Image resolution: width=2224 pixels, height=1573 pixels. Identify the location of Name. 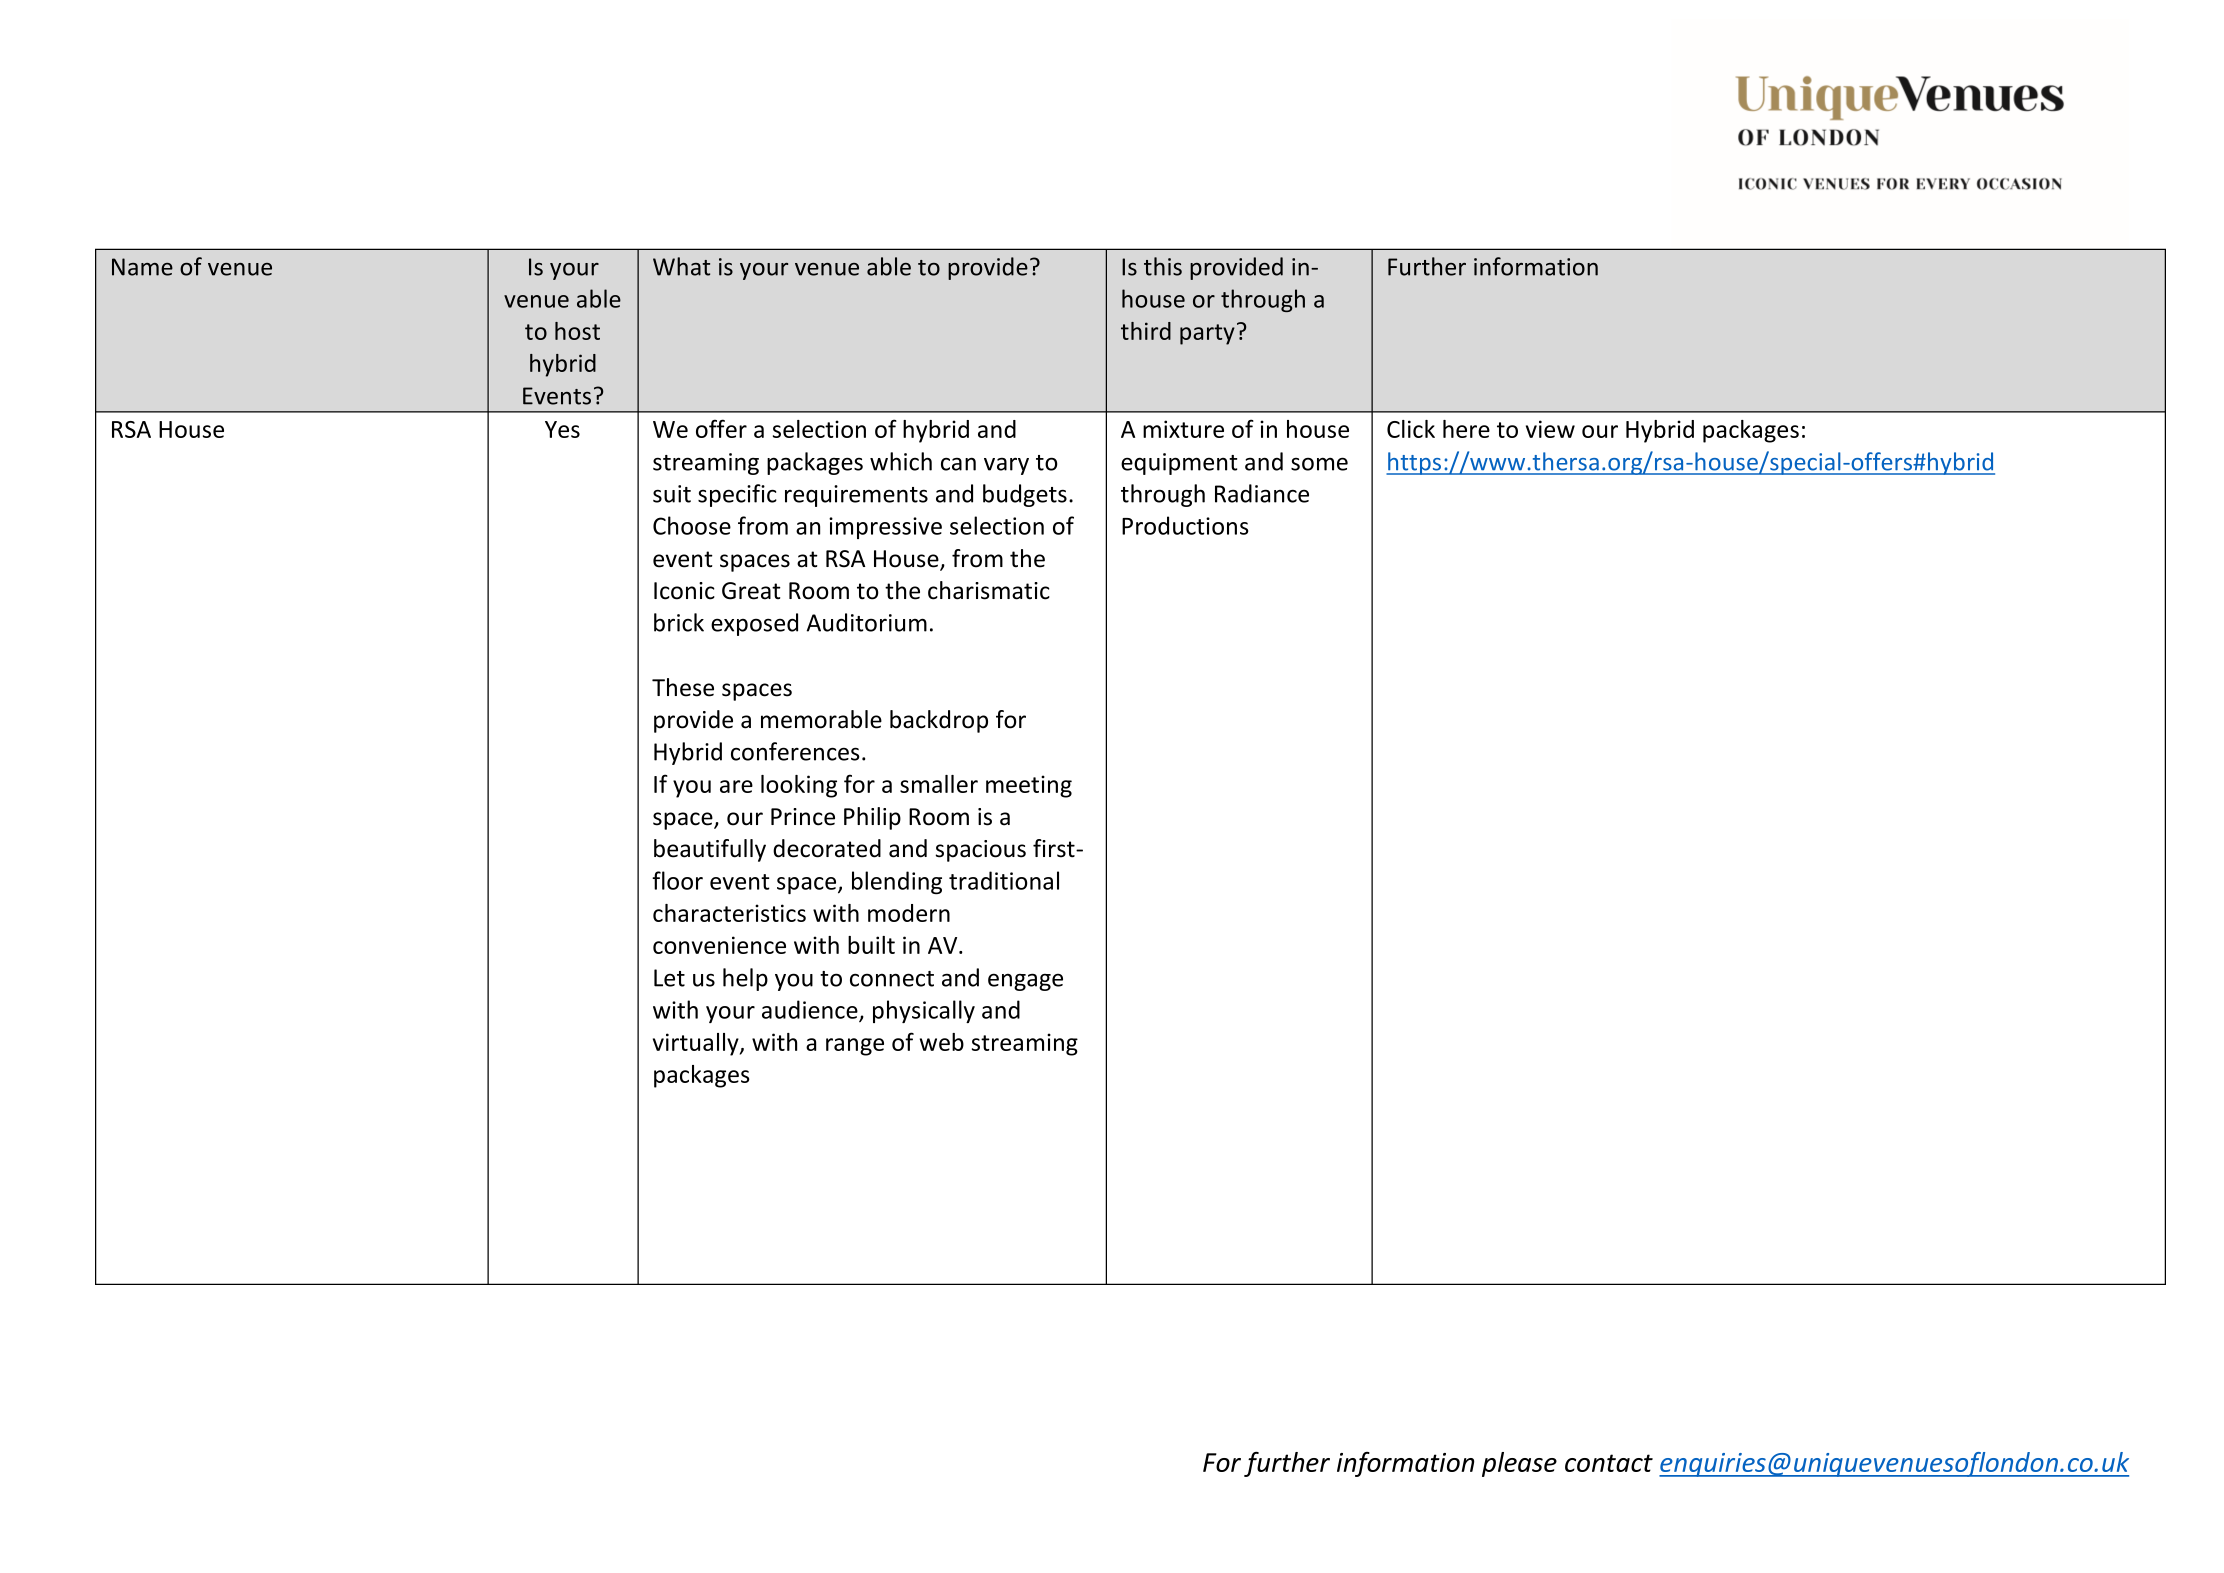
(142, 267).
